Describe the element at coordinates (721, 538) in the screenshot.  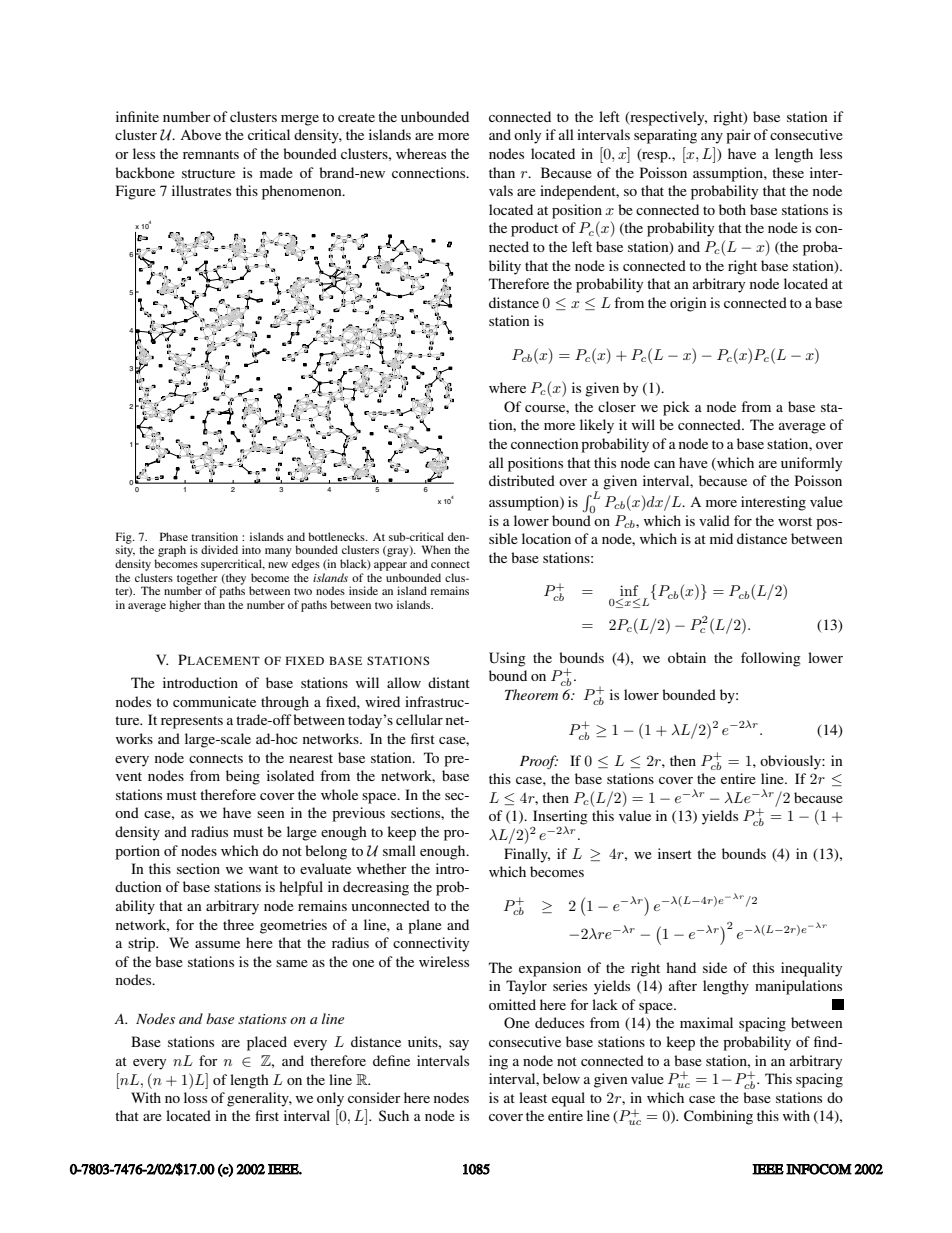
I see `mid` at that location.
